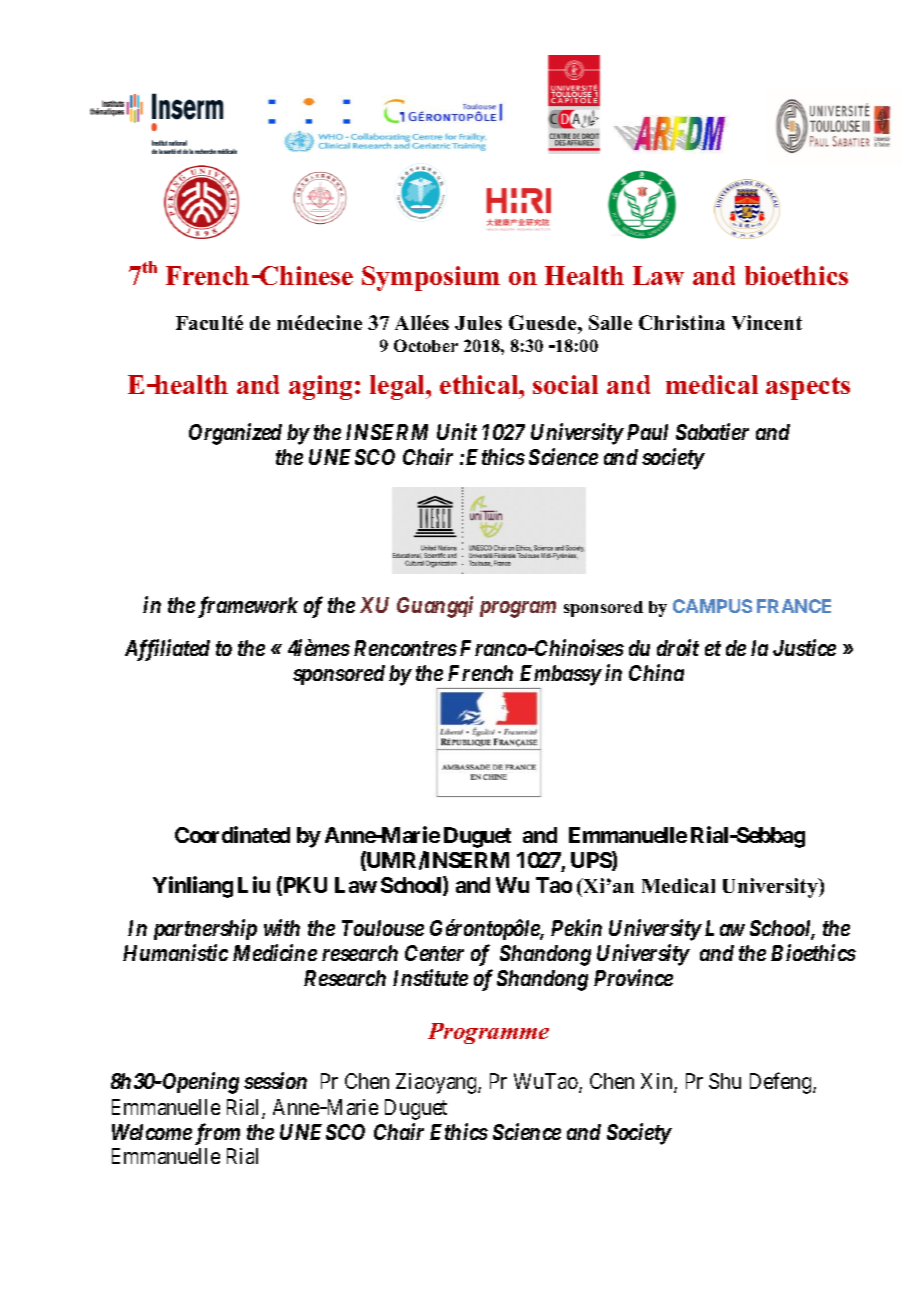 Image resolution: width=924 pixels, height=1308 pixels. What do you see at coordinates (478, 323) in the document?
I see `Jules` at bounding box center [478, 323].
